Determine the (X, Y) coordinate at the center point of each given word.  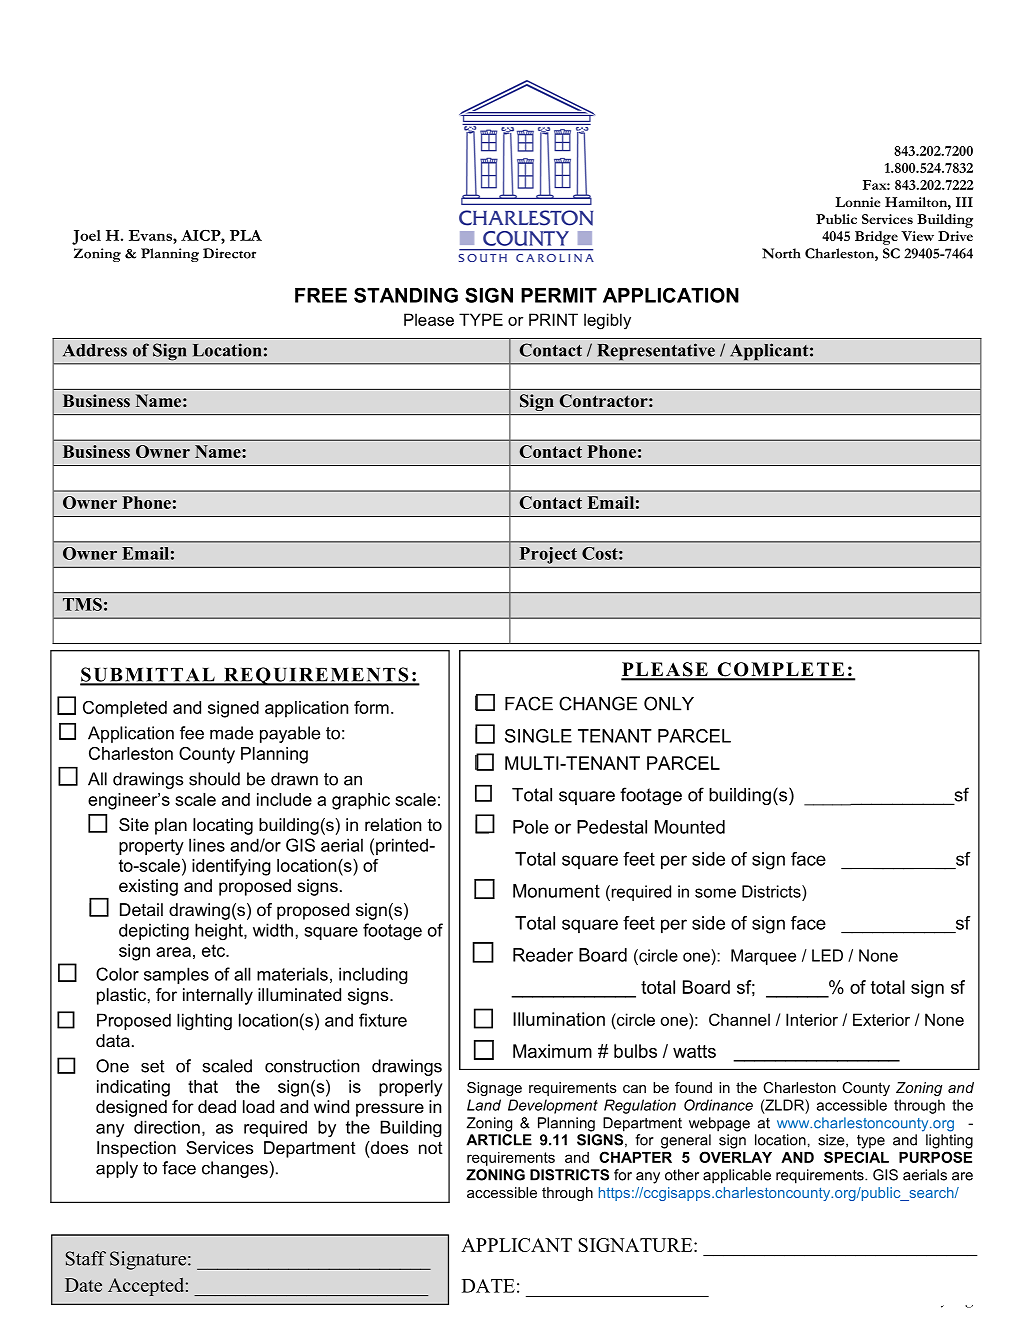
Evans (151, 235)
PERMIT (559, 295)
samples (176, 975)
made (231, 733)
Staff (86, 1258)
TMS (82, 604)
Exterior (881, 1019)
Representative (656, 351)
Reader (543, 955)
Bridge (876, 238)
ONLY (669, 703)
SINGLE (538, 736)
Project (548, 555)
